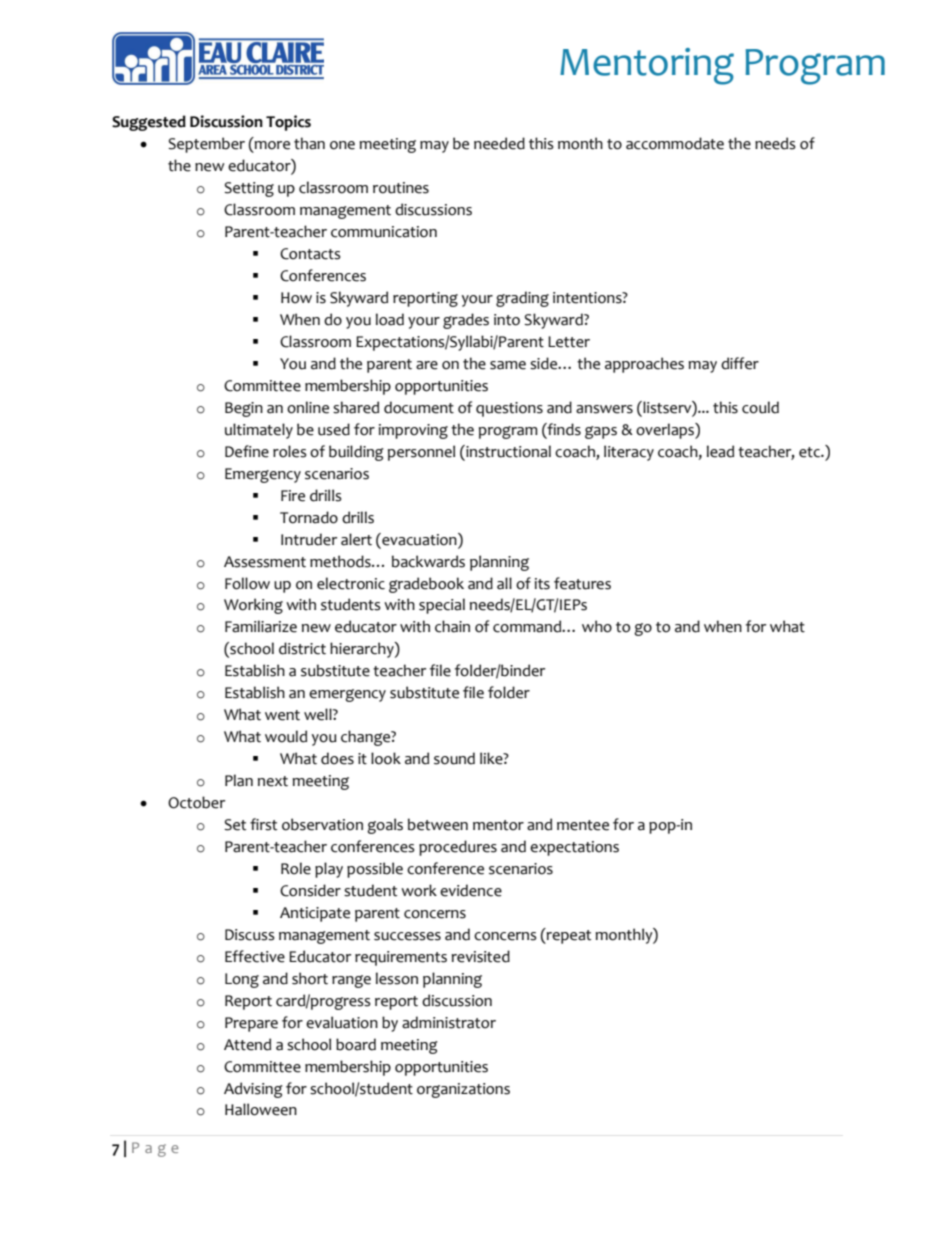 This screenshot has height=1233, width=952. I want to click on who, so click(597, 626).
